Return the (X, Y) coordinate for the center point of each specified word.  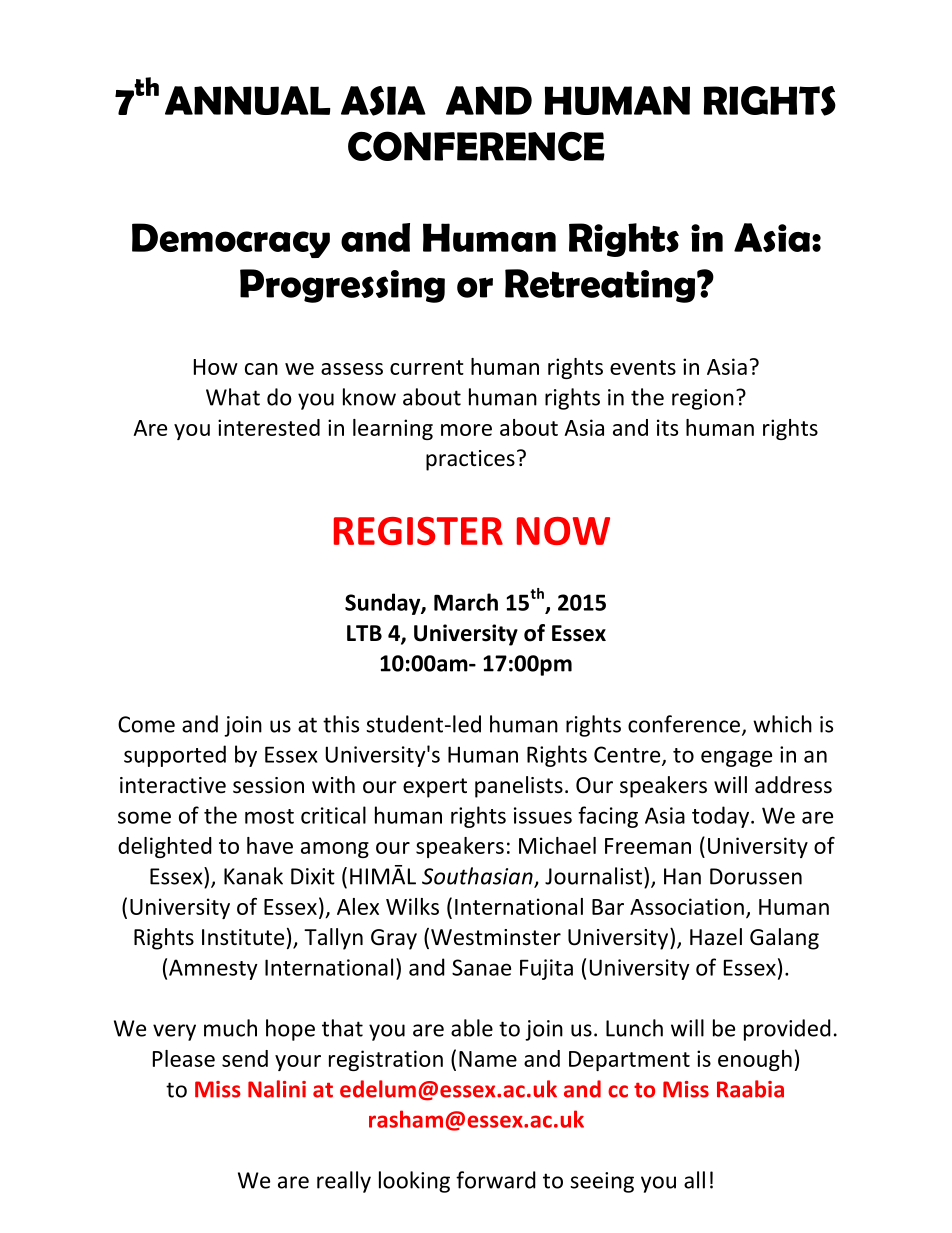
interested (269, 427)
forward (496, 1180)
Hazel (716, 937)
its (667, 427)
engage (736, 758)
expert (435, 788)
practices (470, 460)
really (344, 1182)
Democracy (231, 240)
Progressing (342, 286)
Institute (243, 937)
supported (175, 756)
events (643, 367)
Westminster (496, 937)
